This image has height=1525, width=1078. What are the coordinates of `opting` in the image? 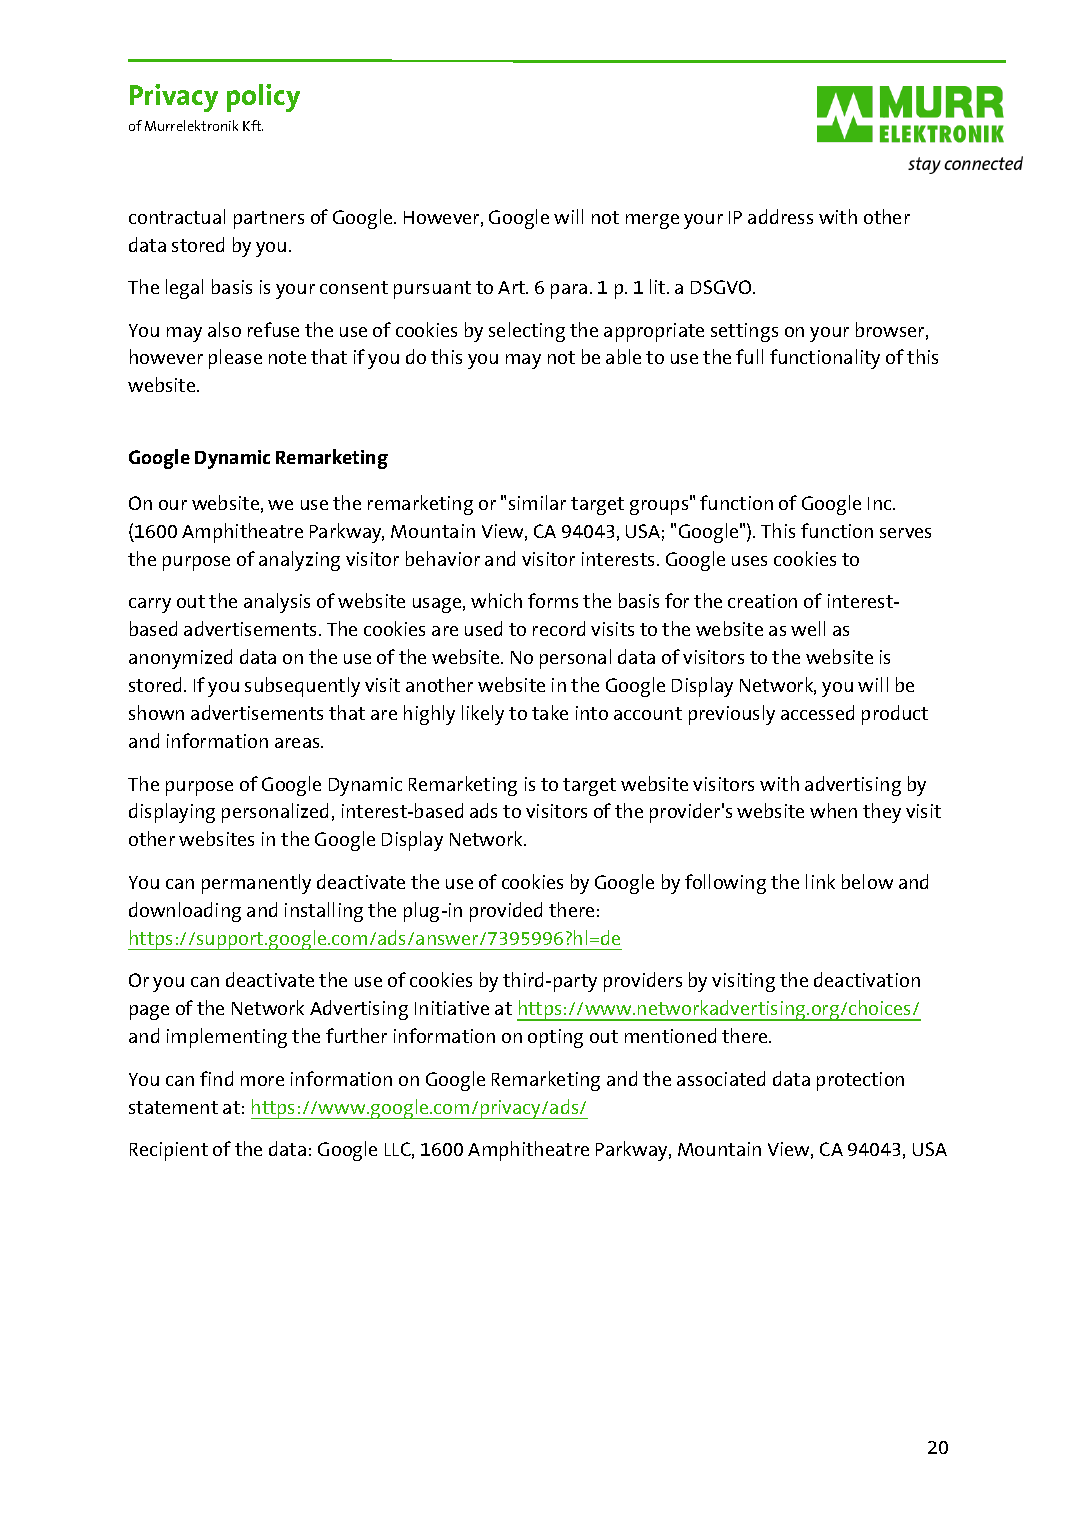 It's located at (555, 1038).
